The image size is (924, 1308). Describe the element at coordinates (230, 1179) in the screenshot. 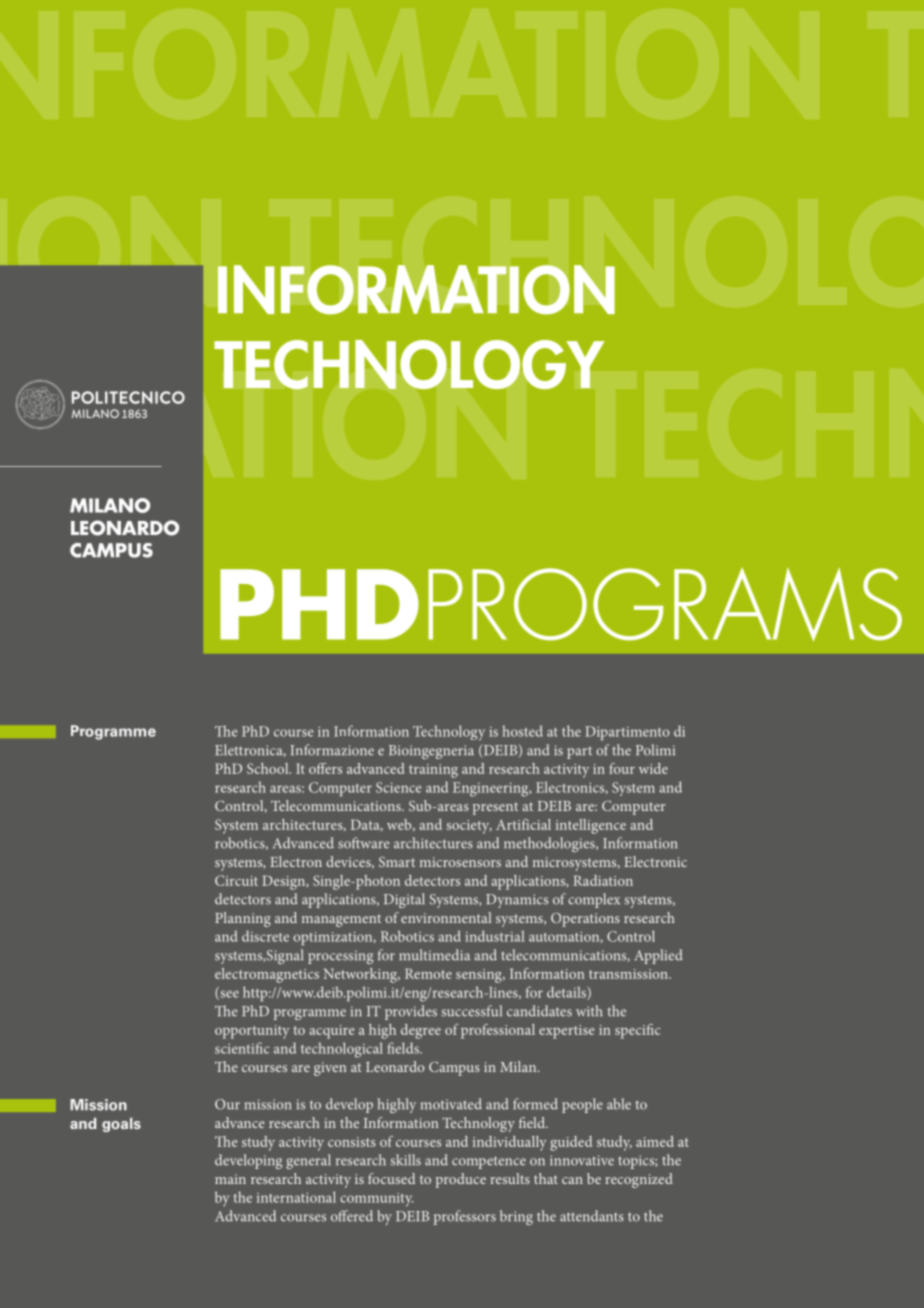

I see `main` at that location.
